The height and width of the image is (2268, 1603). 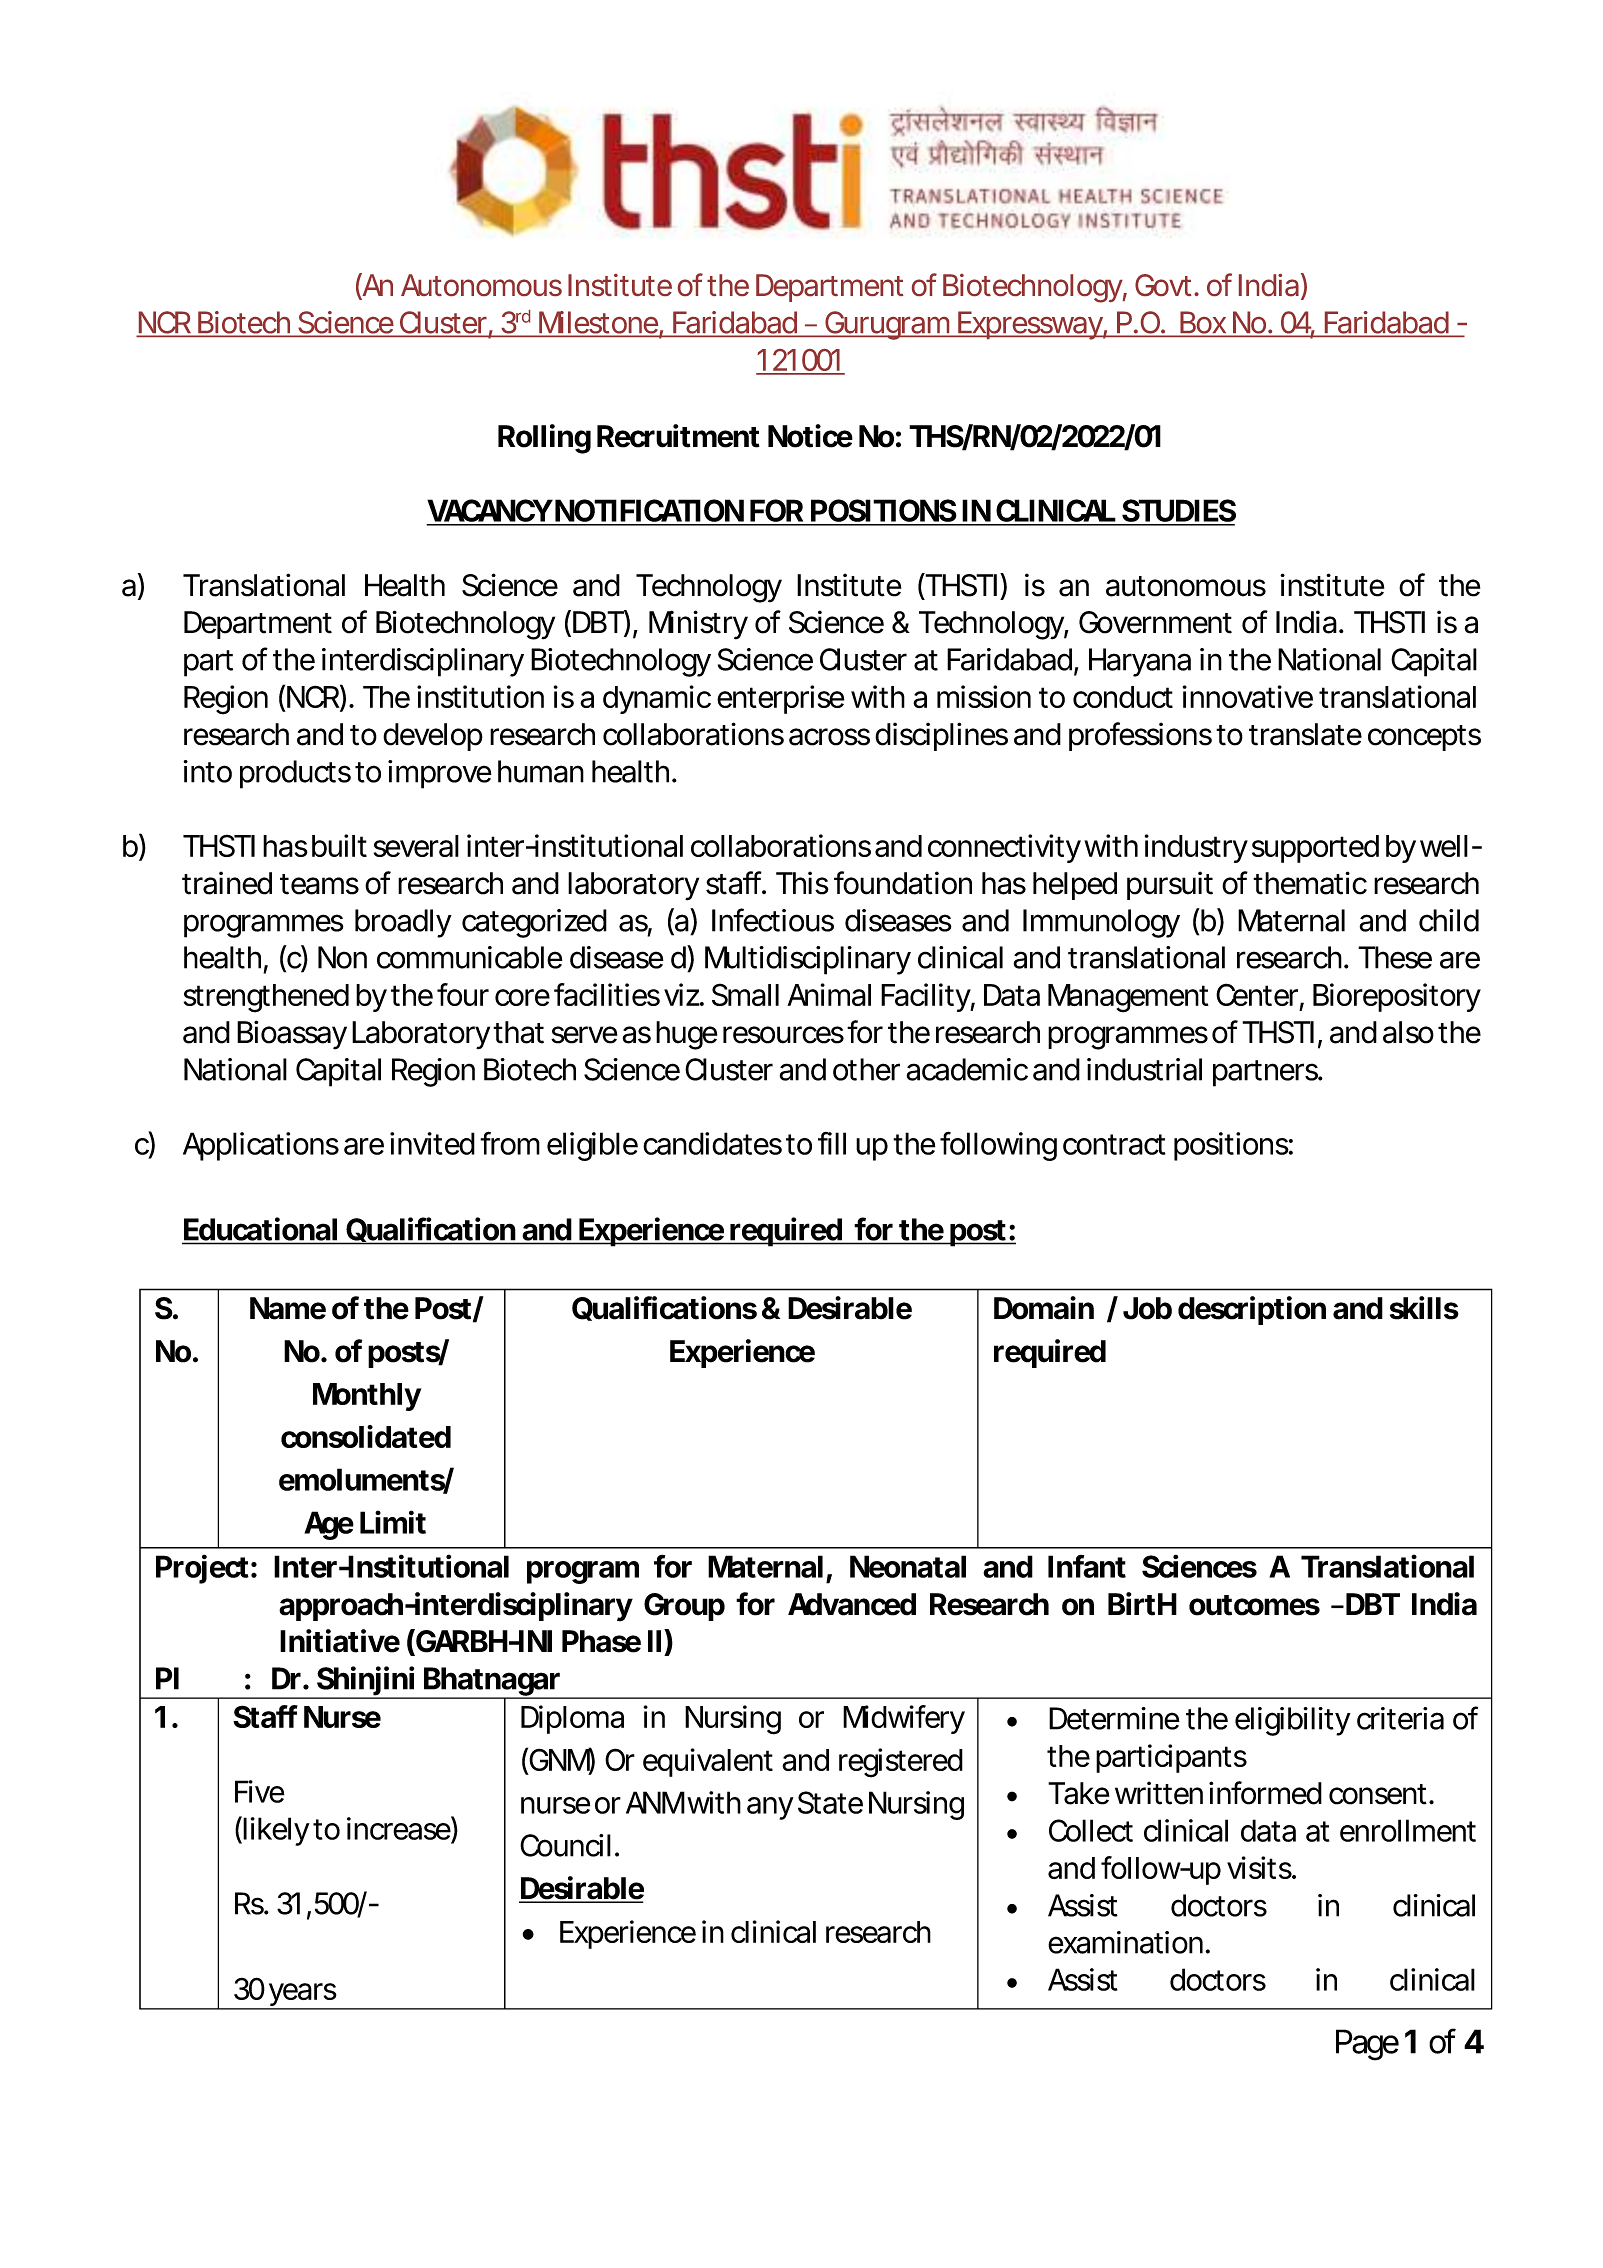 I want to click on any, so click(x=770, y=1808).
